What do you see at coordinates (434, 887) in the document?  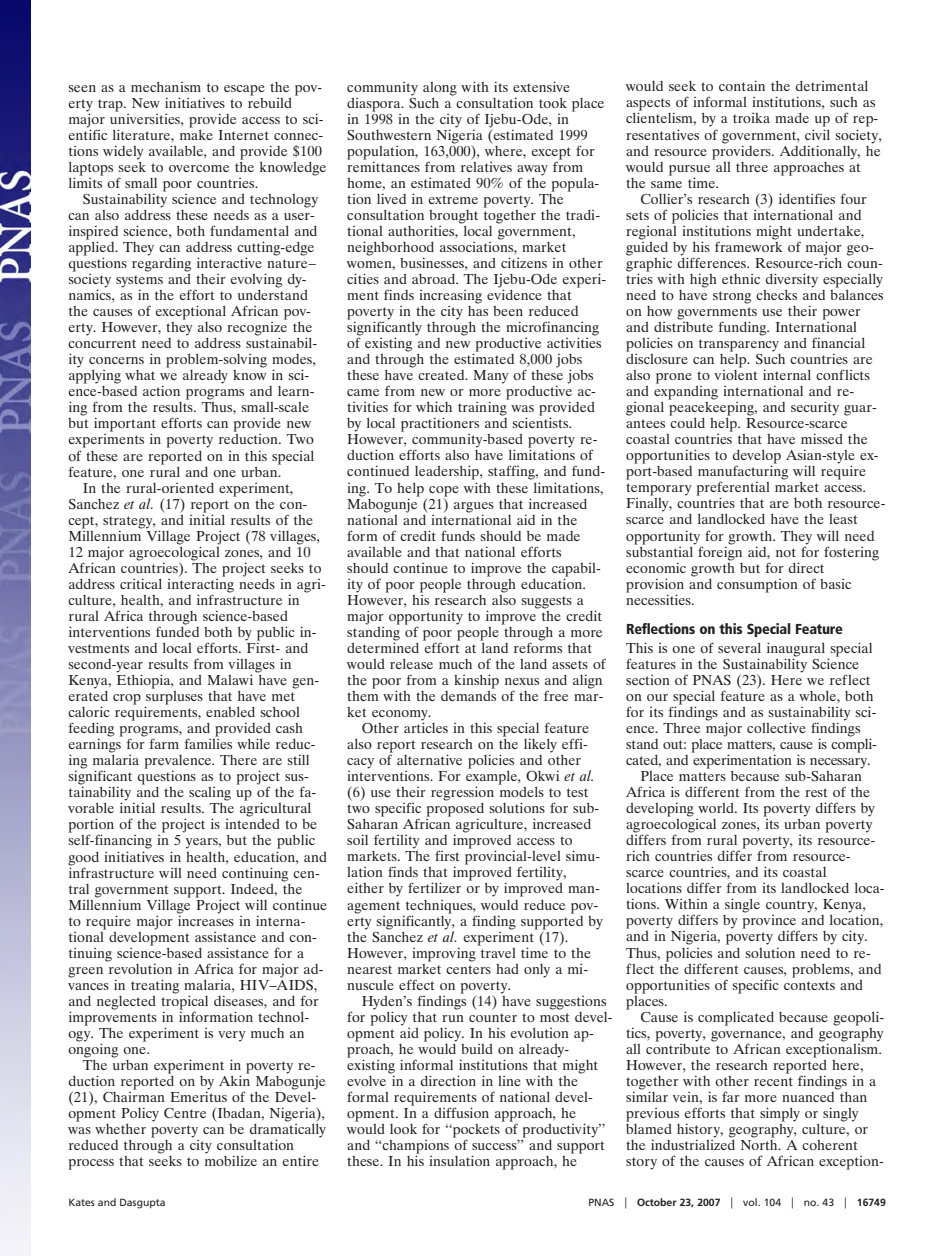 I see `fertilizer` at bounding box center [434, 887].
